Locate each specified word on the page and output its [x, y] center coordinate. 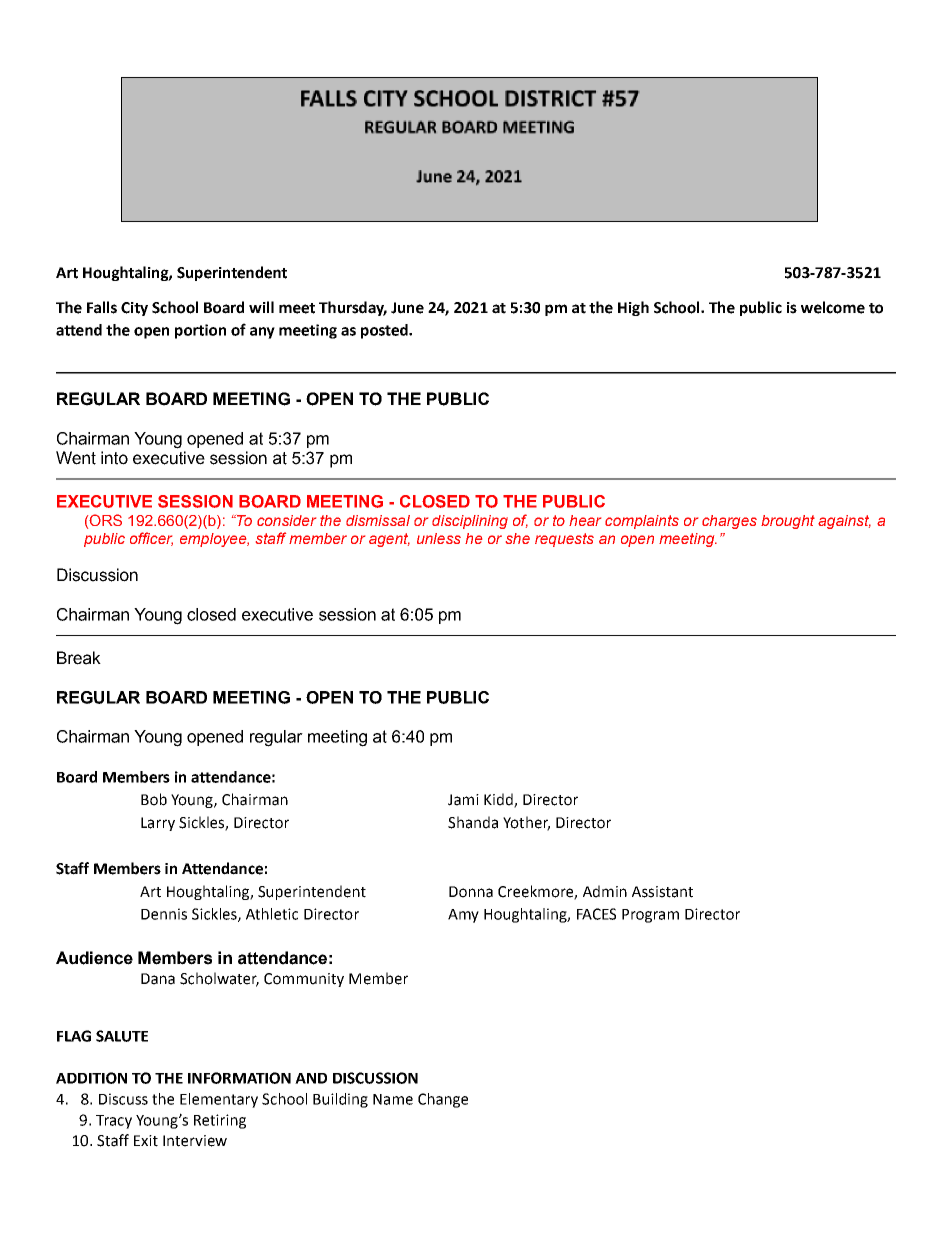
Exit [146, 1141]
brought [788, 522]
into [114, 458]
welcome [833, 307]
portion [200, 331]
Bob [154, 799]
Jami [463, 800]
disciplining [470, 522]
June [407, 308]
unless [439, 538]
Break [79, 658]
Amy [463, 916]
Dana [158, 979]
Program [650, 916]
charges [729, 522]
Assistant [662, 892]
